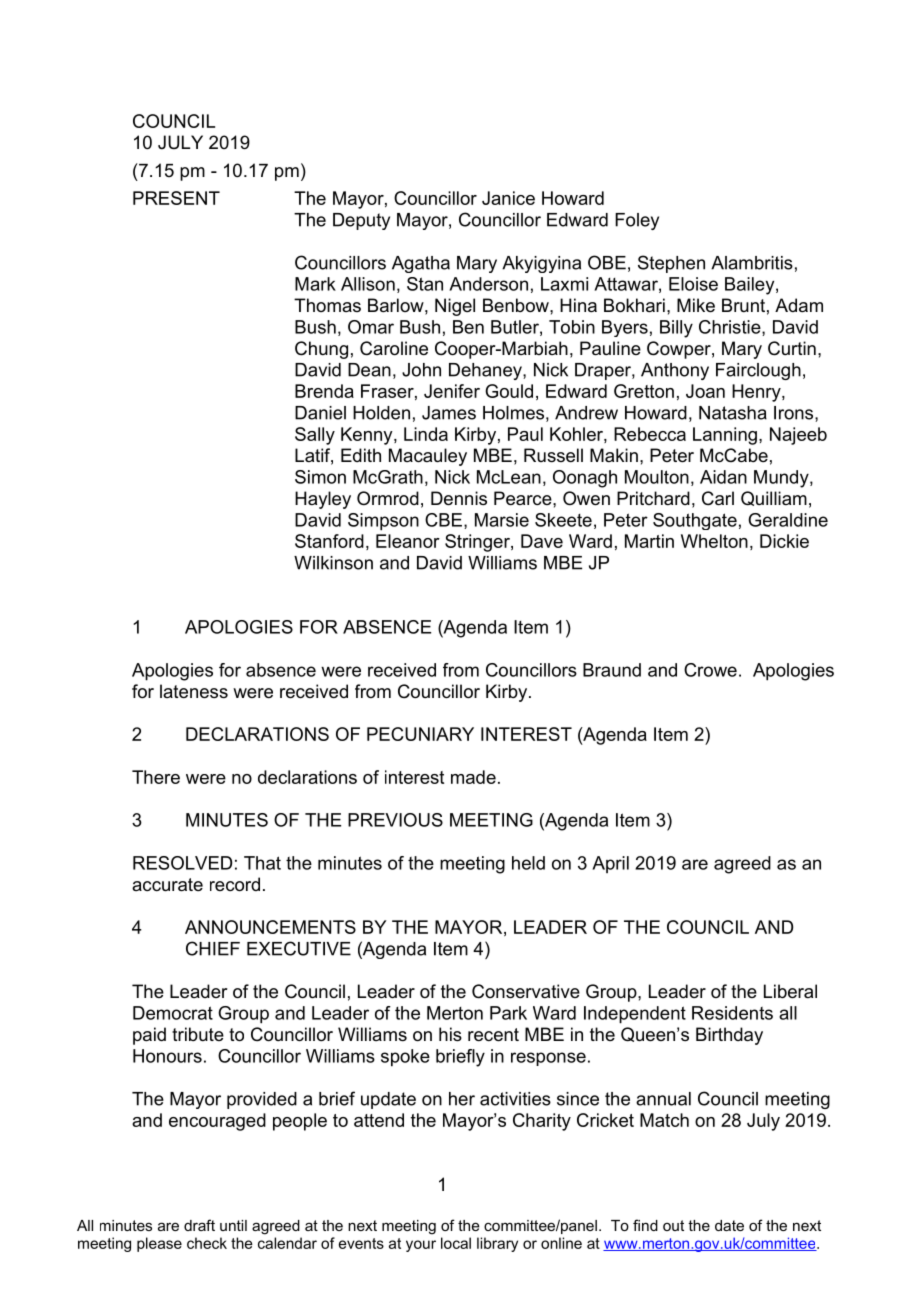 Image resolution: width=924 pixels, height=1308 pixels. I want to click on That, so click(262, 863).
